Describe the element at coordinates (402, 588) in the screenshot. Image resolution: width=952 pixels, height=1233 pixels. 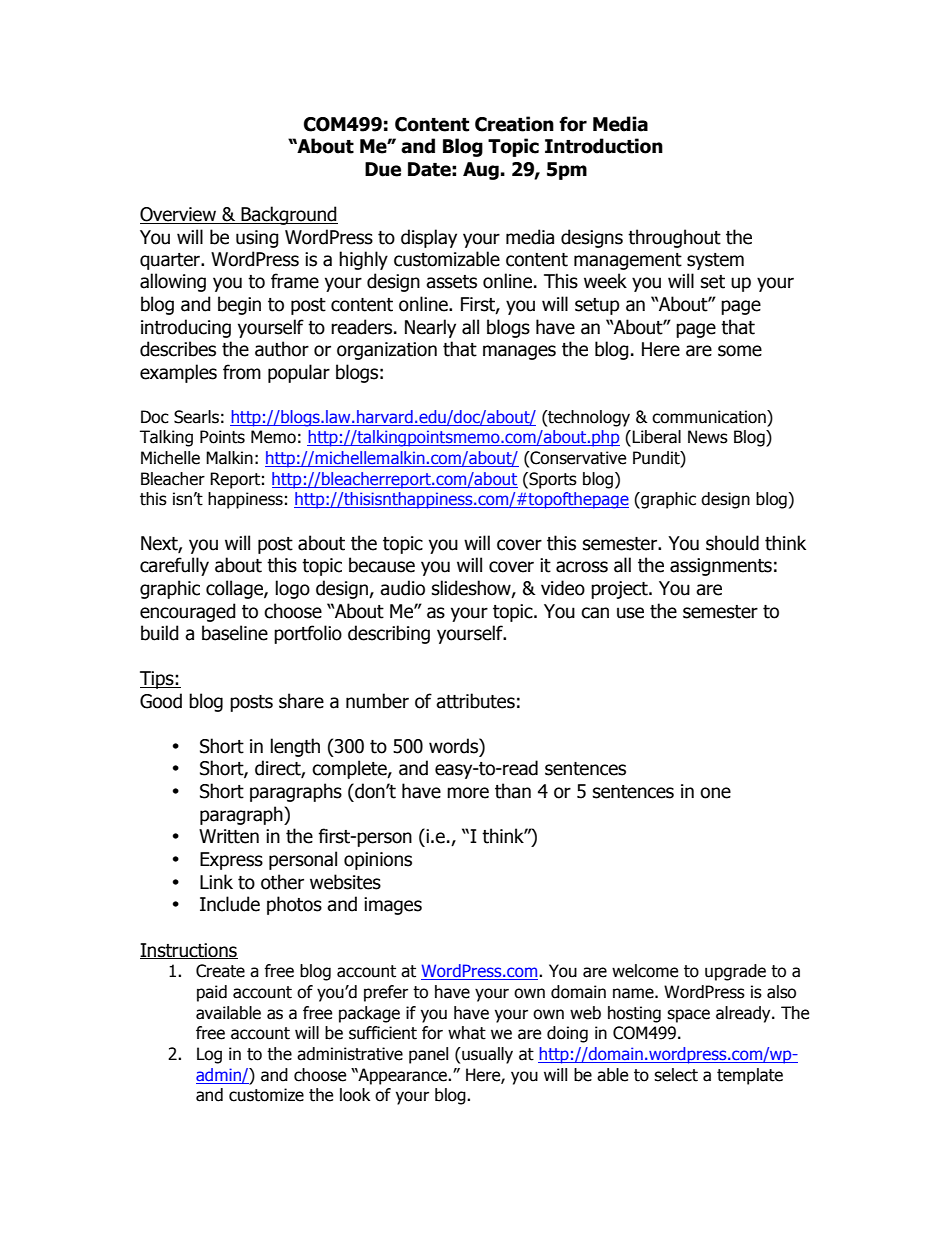
I see `audio` at that location.
